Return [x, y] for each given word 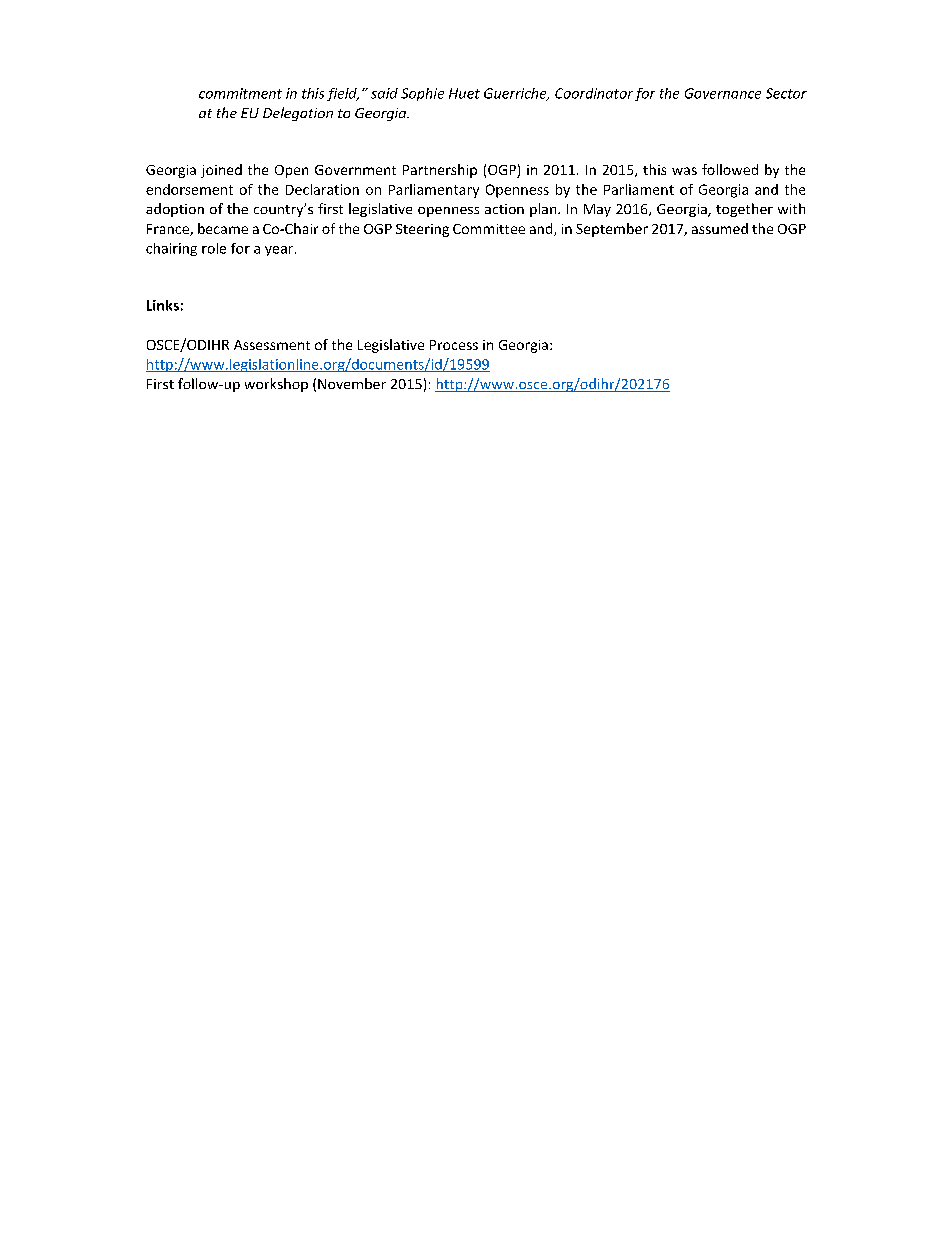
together [744, 210]
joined [221, 171]
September [612, 230]
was [684, 171]
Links [163, 305]
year [280, 251]
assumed [720, 228]
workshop [276, 385]
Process [454, 345]
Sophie [422, 94]
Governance [723, 93]
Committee [489, 229]
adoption [175, 210]
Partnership [440, 171]
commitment [240, 93]
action [504, 209]
